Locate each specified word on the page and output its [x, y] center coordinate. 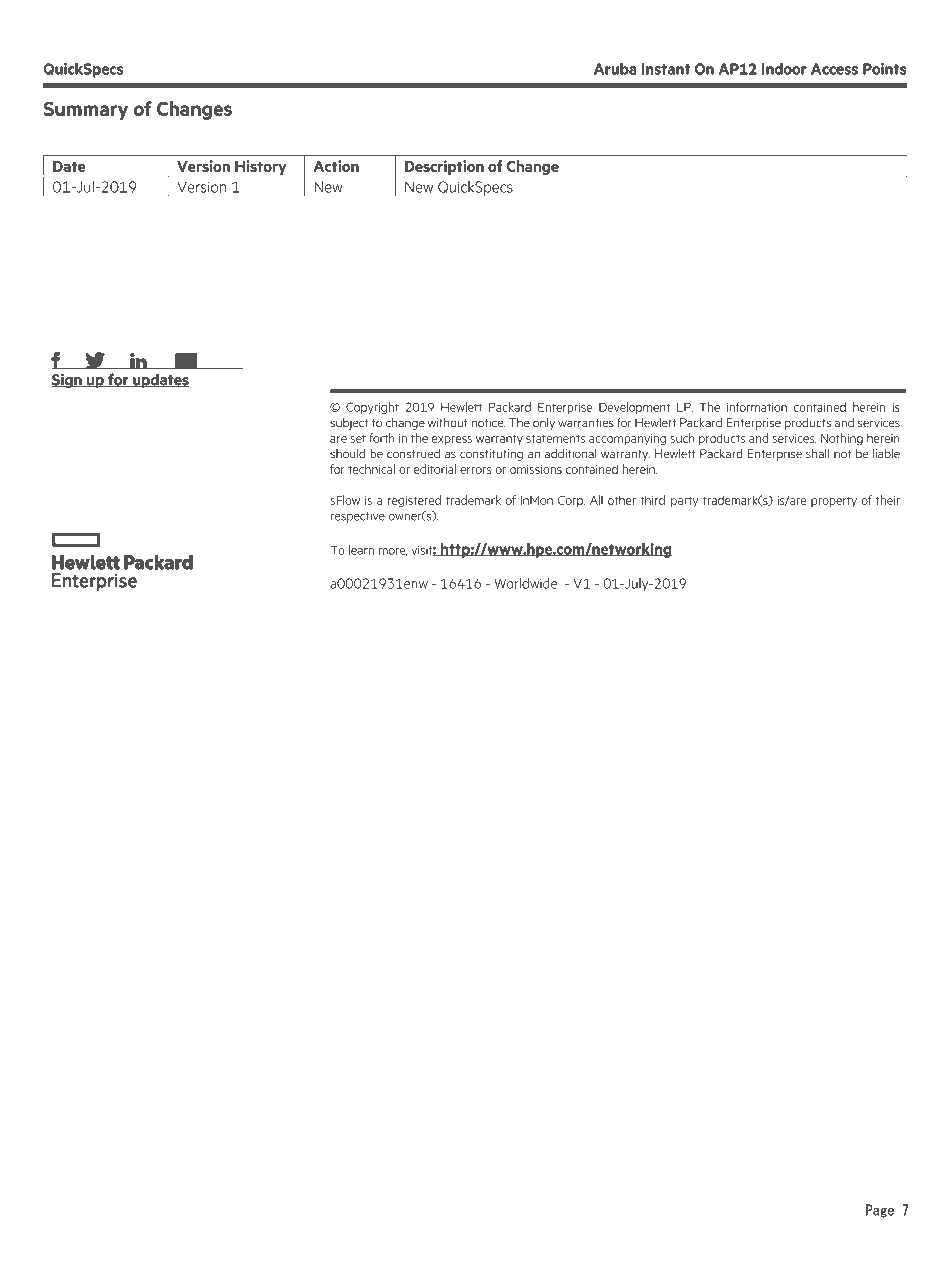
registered [414, 501]
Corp [571, 501]
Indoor [784, 69]
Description [444, 168]
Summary [86, 110]
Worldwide [526, 583]
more [393, 552]
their [888, 500]
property [834, 502]
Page [880, 1211]
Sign [67, 381]
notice [488, 423]
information [757, 407]
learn [361, 550]
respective [358, 517]
